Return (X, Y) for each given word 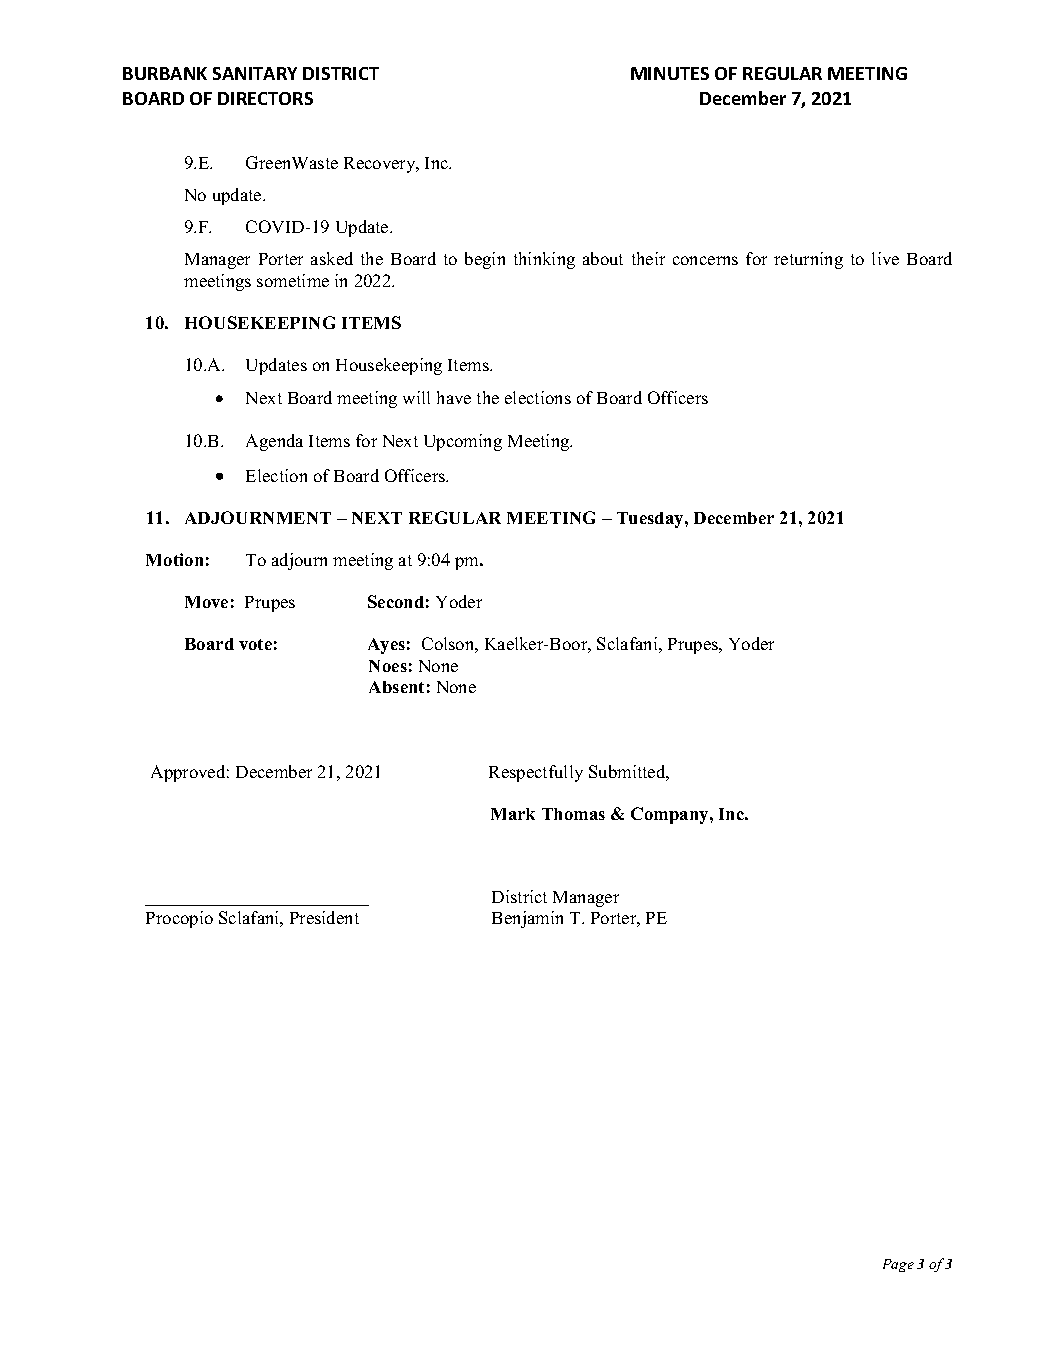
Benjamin (527, 919)
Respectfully (536, 773)
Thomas (573, 814)
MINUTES (670, 73)
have (454, 397)
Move (206, 602)
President (324, 917)
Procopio (179, 919)
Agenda (274, 442)
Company (671, 815)
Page (898, 1265)
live (885, 258)
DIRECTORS (265, 98)
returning (808, 260)
